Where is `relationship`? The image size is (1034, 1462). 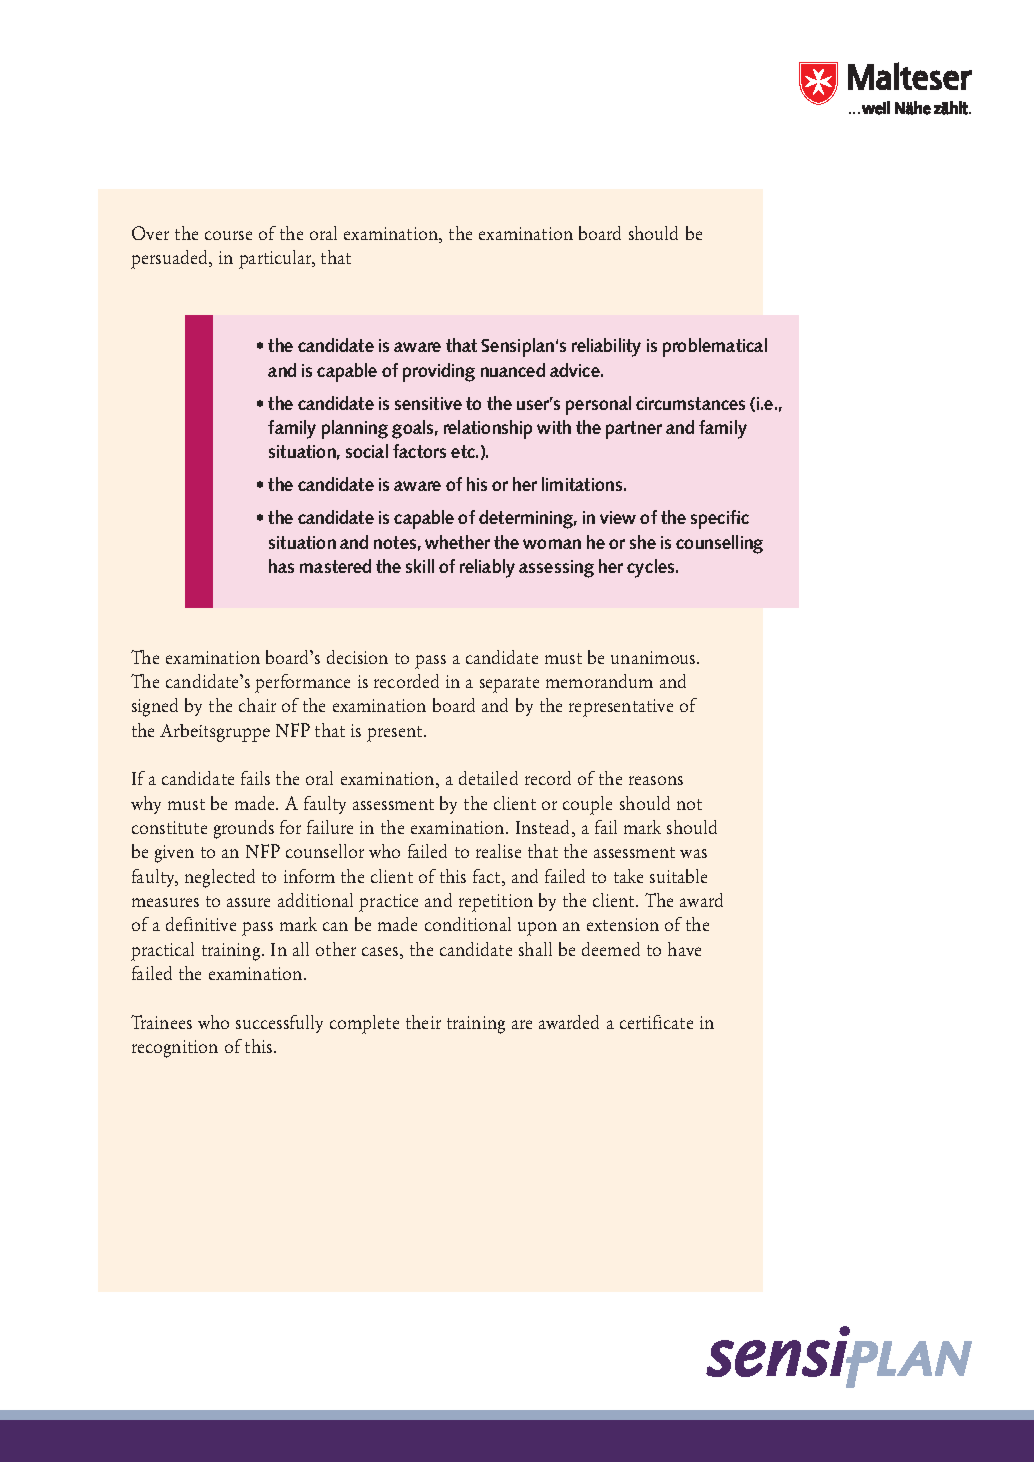
relationship is located at coordinates (488, 429).
